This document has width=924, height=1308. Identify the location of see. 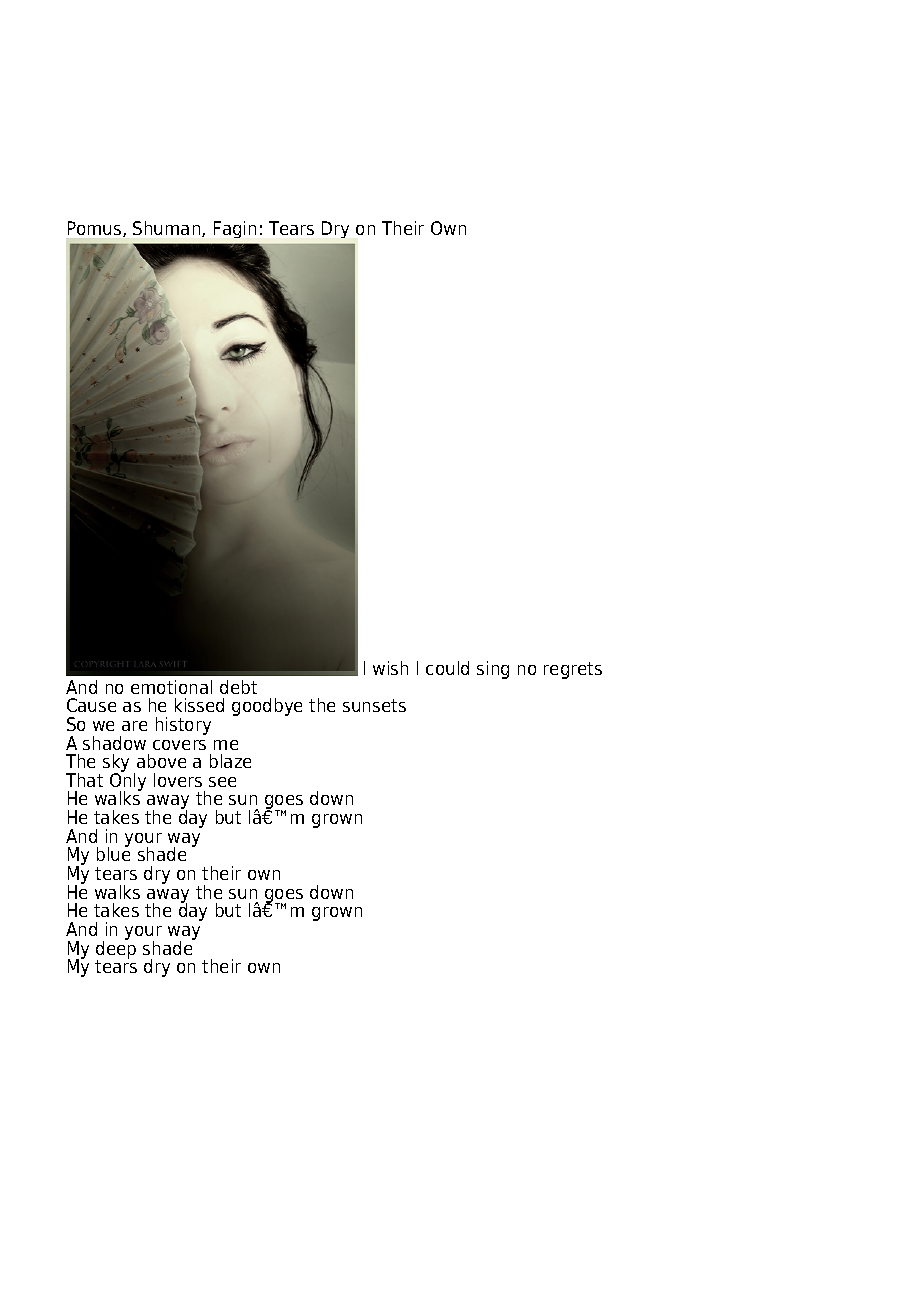
(222, 782).
